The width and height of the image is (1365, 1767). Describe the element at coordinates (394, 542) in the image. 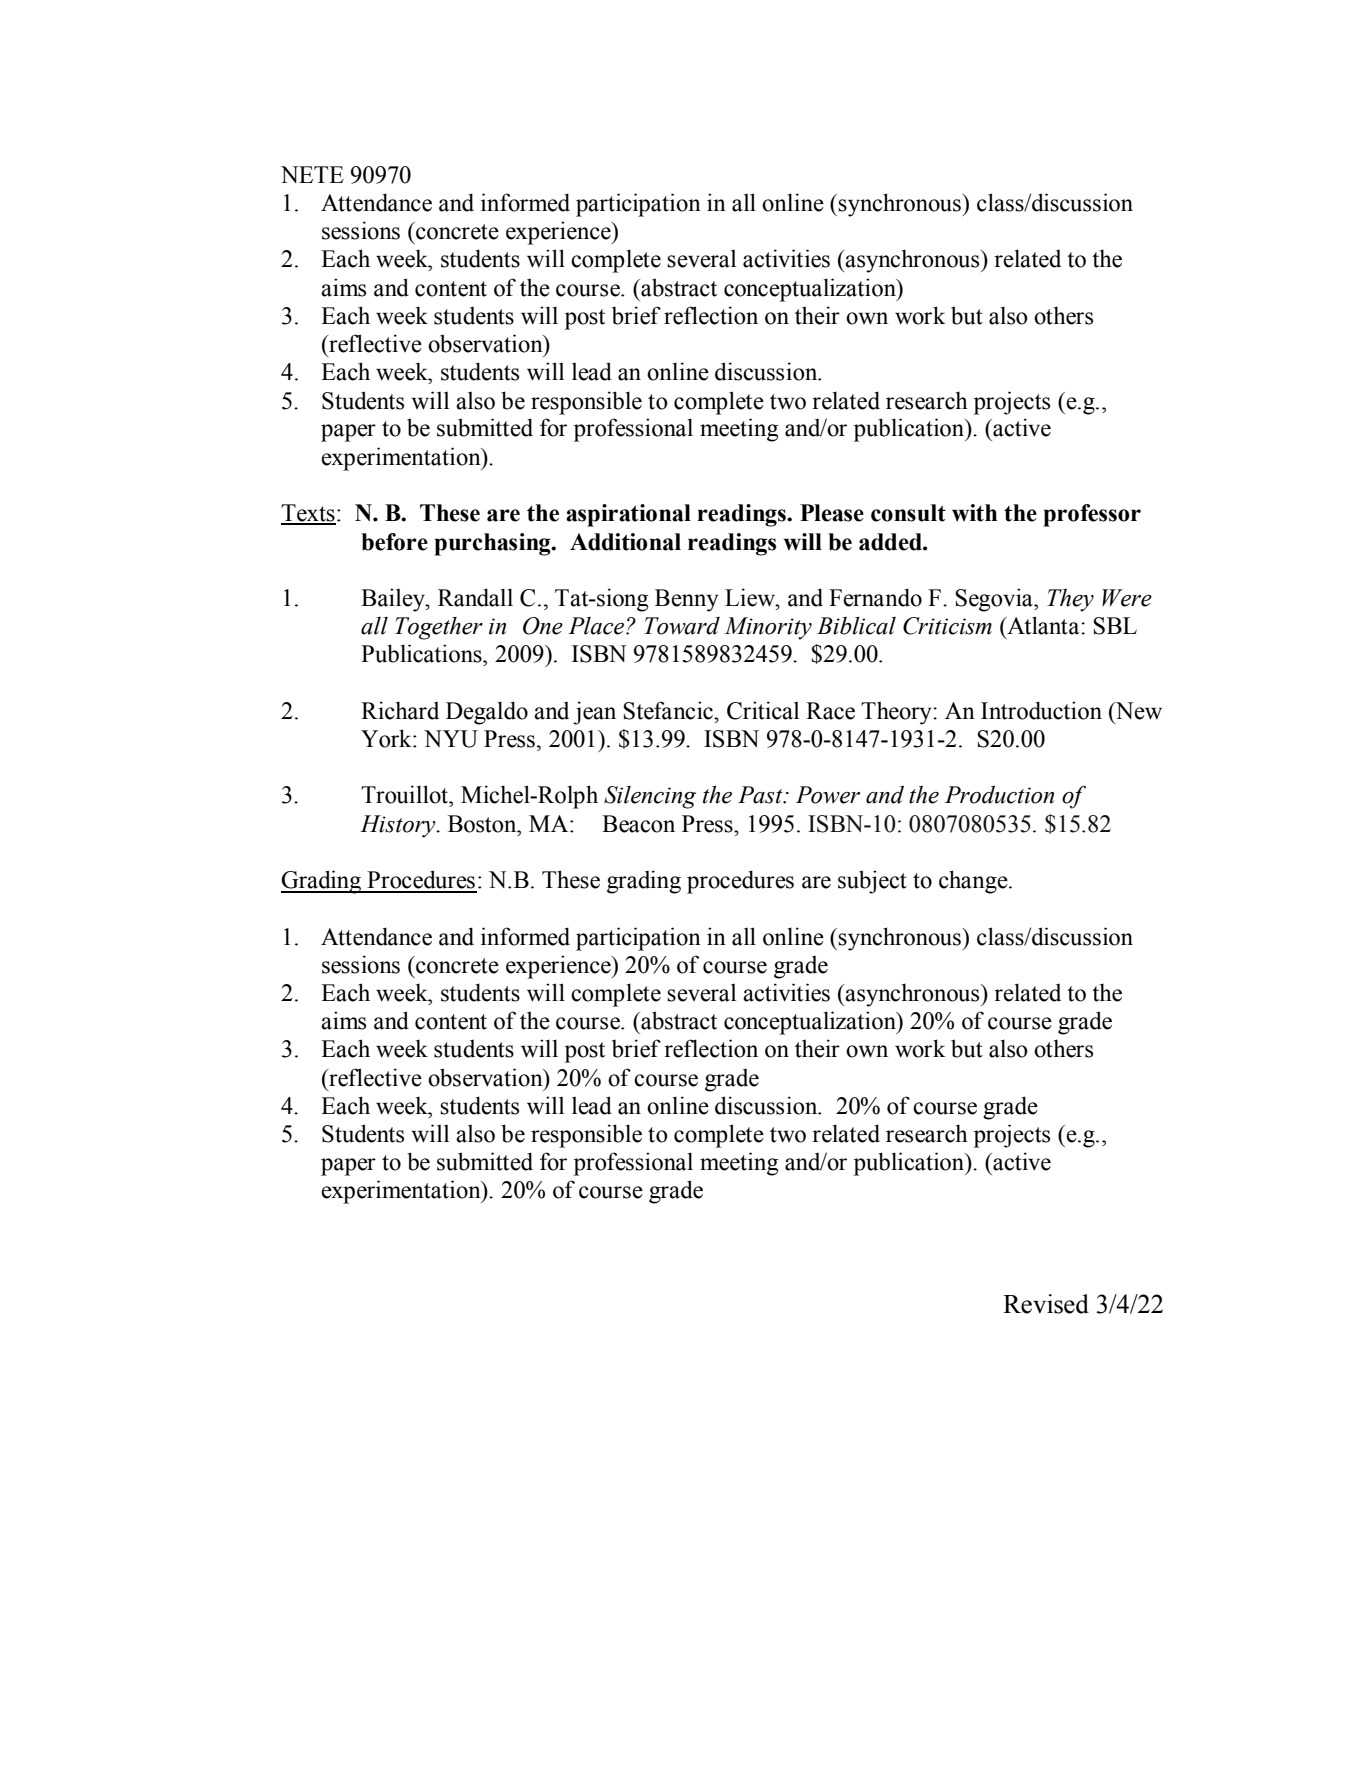

I see `before` at that location.
